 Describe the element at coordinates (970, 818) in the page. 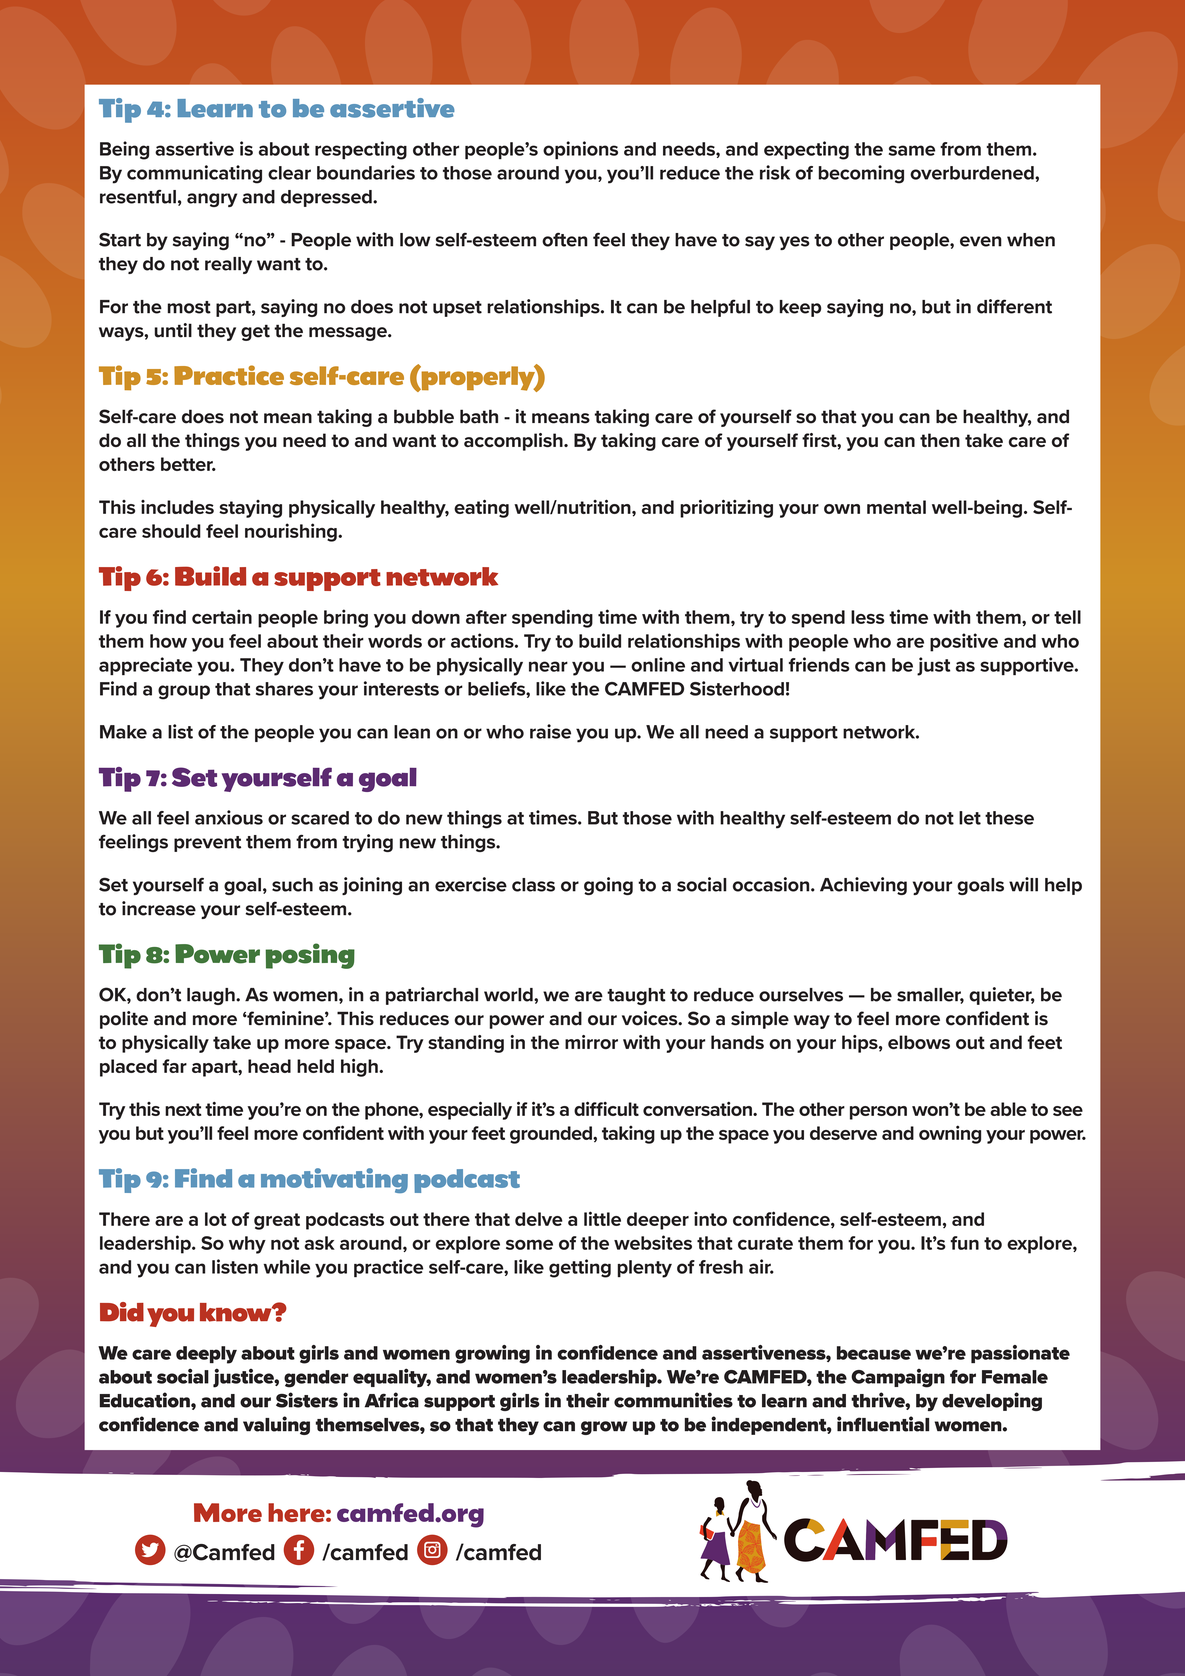

I see `let` at that location.
